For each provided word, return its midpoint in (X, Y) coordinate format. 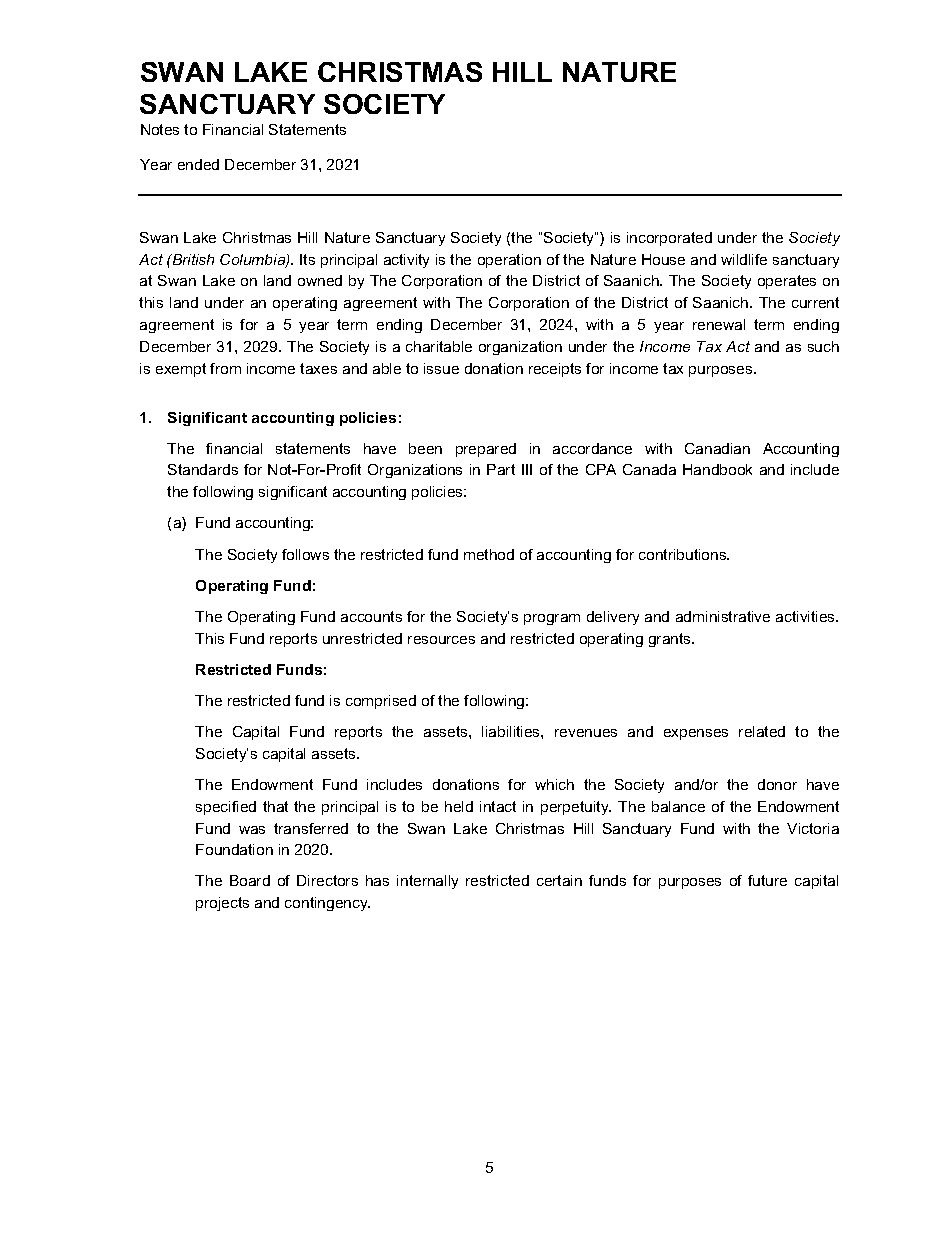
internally (427, 882)
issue (441, 368)
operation (509, 261)
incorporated (669, 239)
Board (250, 880)
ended (198, 164)
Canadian (717, 448)
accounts (371, 616)
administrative (723, 616)
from (225, 368)
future (767, 880)
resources (441, 640)
